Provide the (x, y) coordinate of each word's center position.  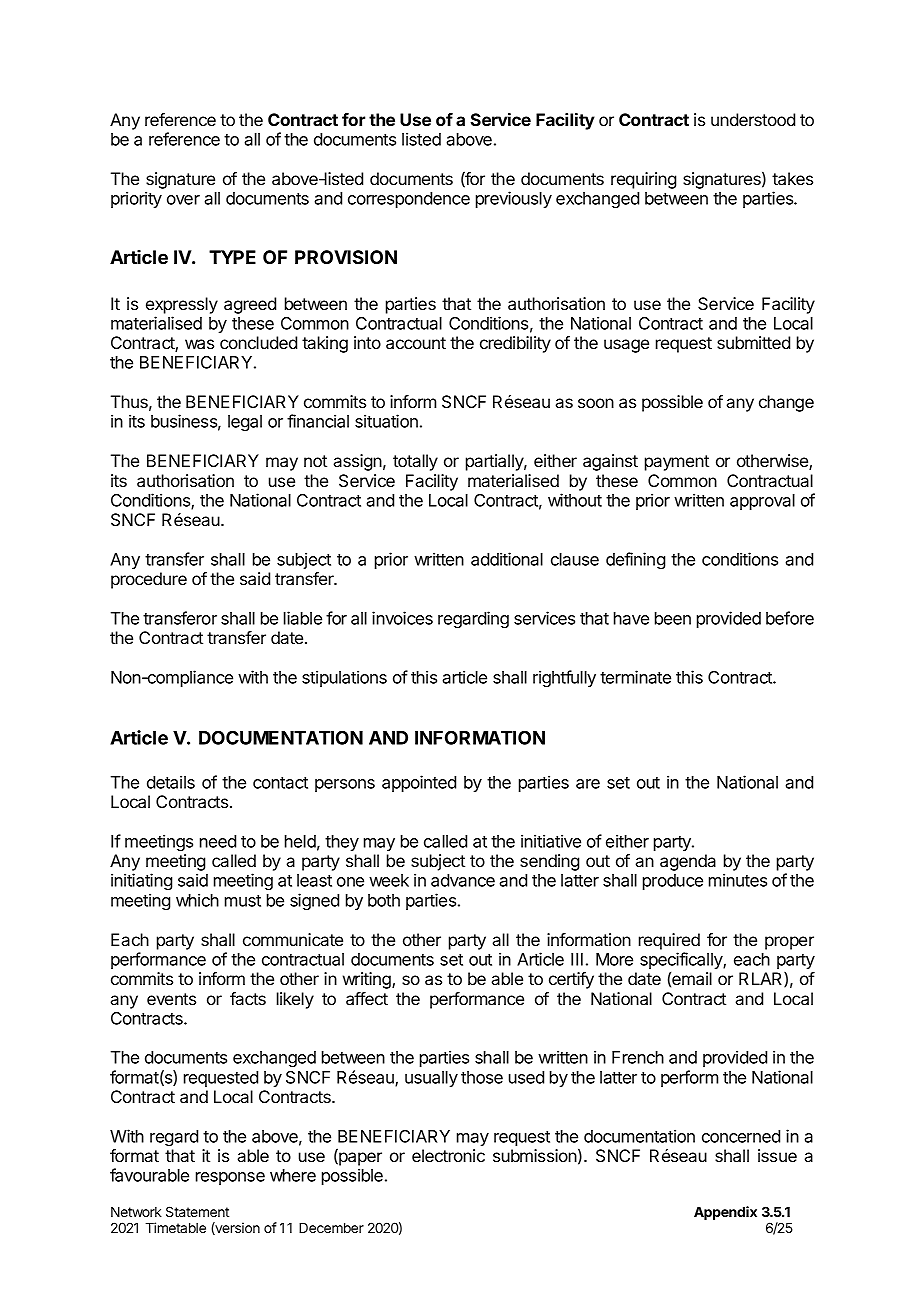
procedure (149, 580)
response (230, 1178)
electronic (448, 1155)
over (183, 200)
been (673, 618)
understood (753, 119)
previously (514, 199)
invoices (402, 618)
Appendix (725, 1213)
